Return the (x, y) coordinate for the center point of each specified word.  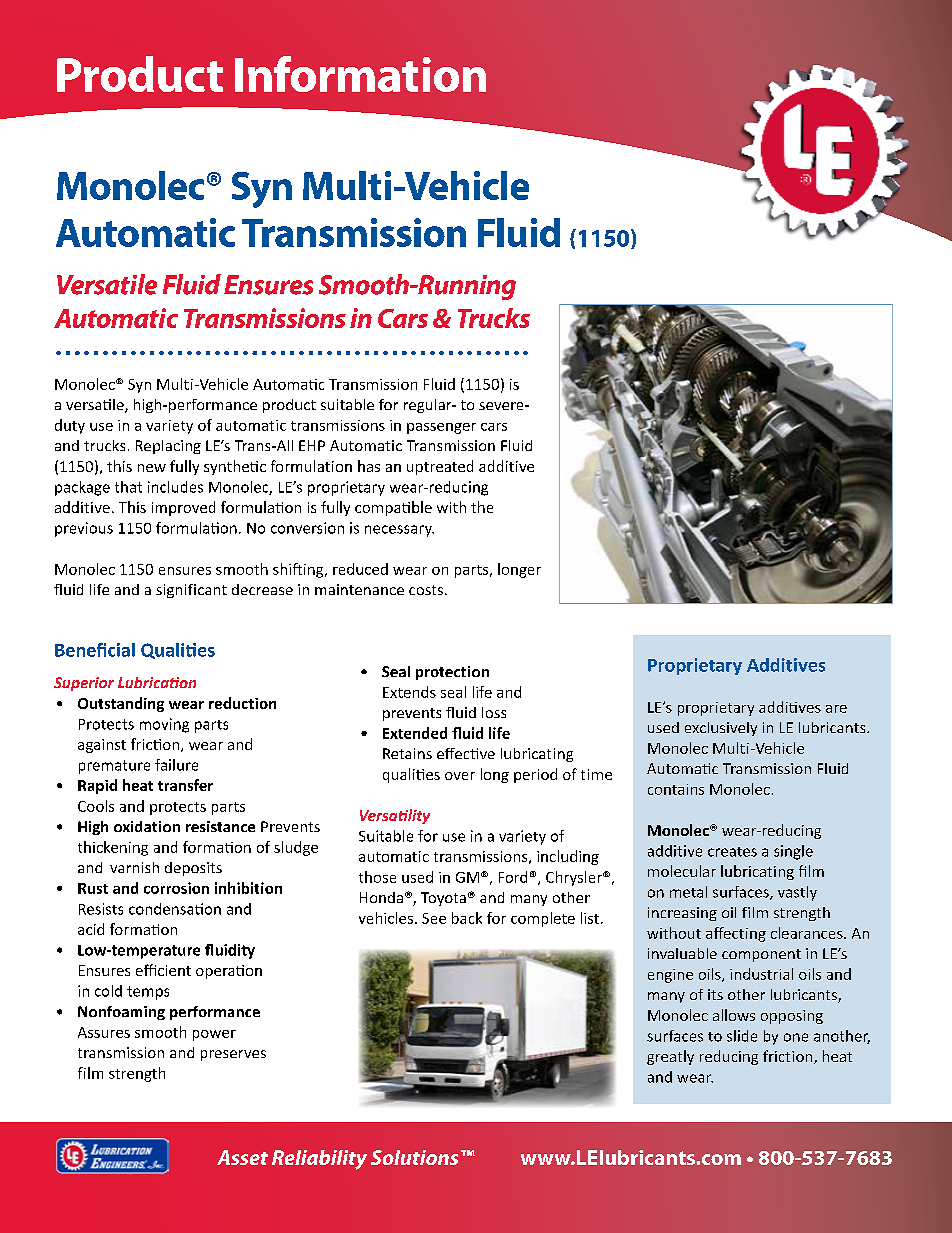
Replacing (168, 447)
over (460, 776)
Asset (242, 1157)
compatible (393, 508)
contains (676, 789)
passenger (441, 428)
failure (176, 765)
